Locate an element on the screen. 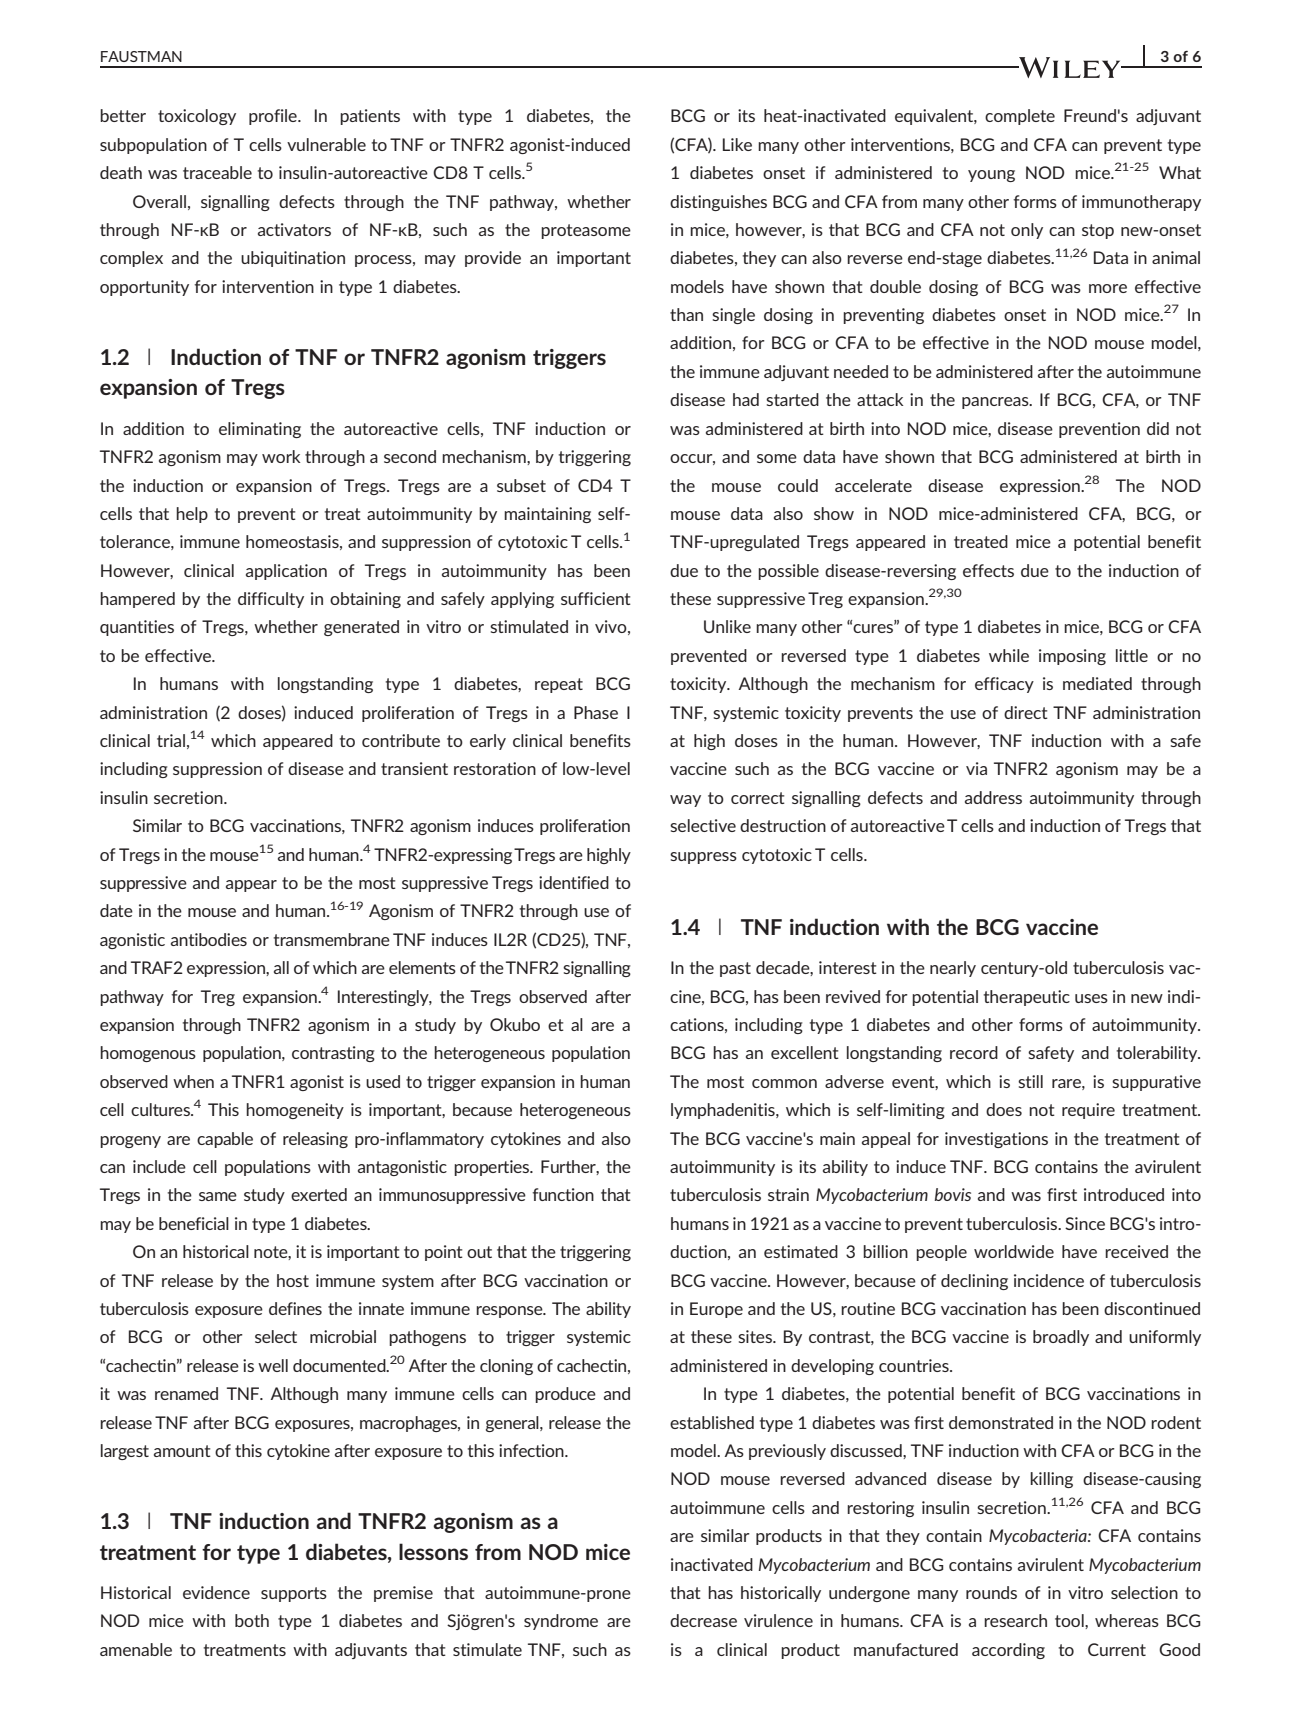 The image size is (1301, 1709). distinguishes is located at coordinates (718, 203).
